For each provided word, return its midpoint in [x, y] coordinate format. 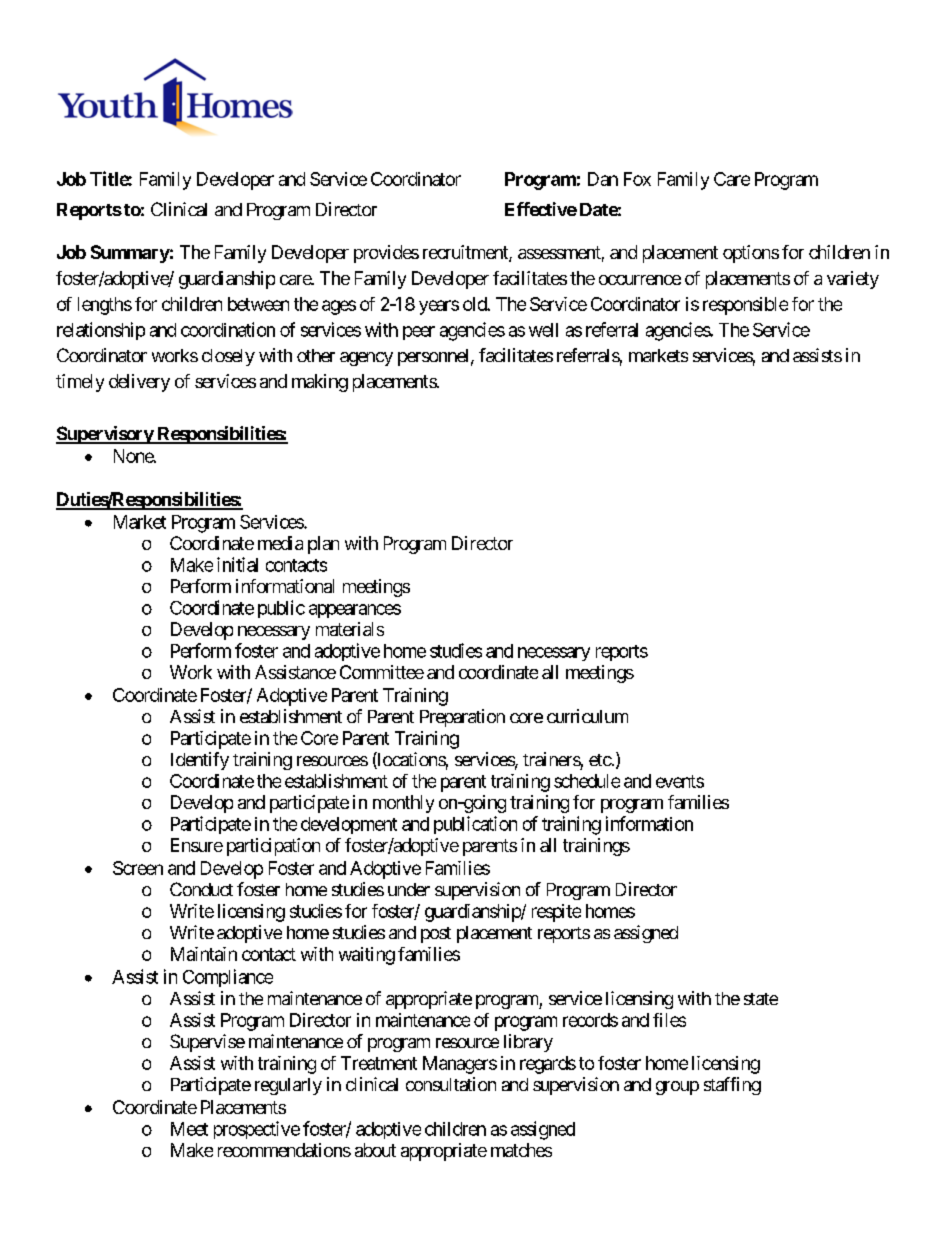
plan [323, 545]
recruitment [466, 253]
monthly [403, 804]
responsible [745, 306]
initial [237, 564]
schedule [587, 781]
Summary [130, 254]
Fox [637, 179]
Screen [138, 868]
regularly [288, 1086]
